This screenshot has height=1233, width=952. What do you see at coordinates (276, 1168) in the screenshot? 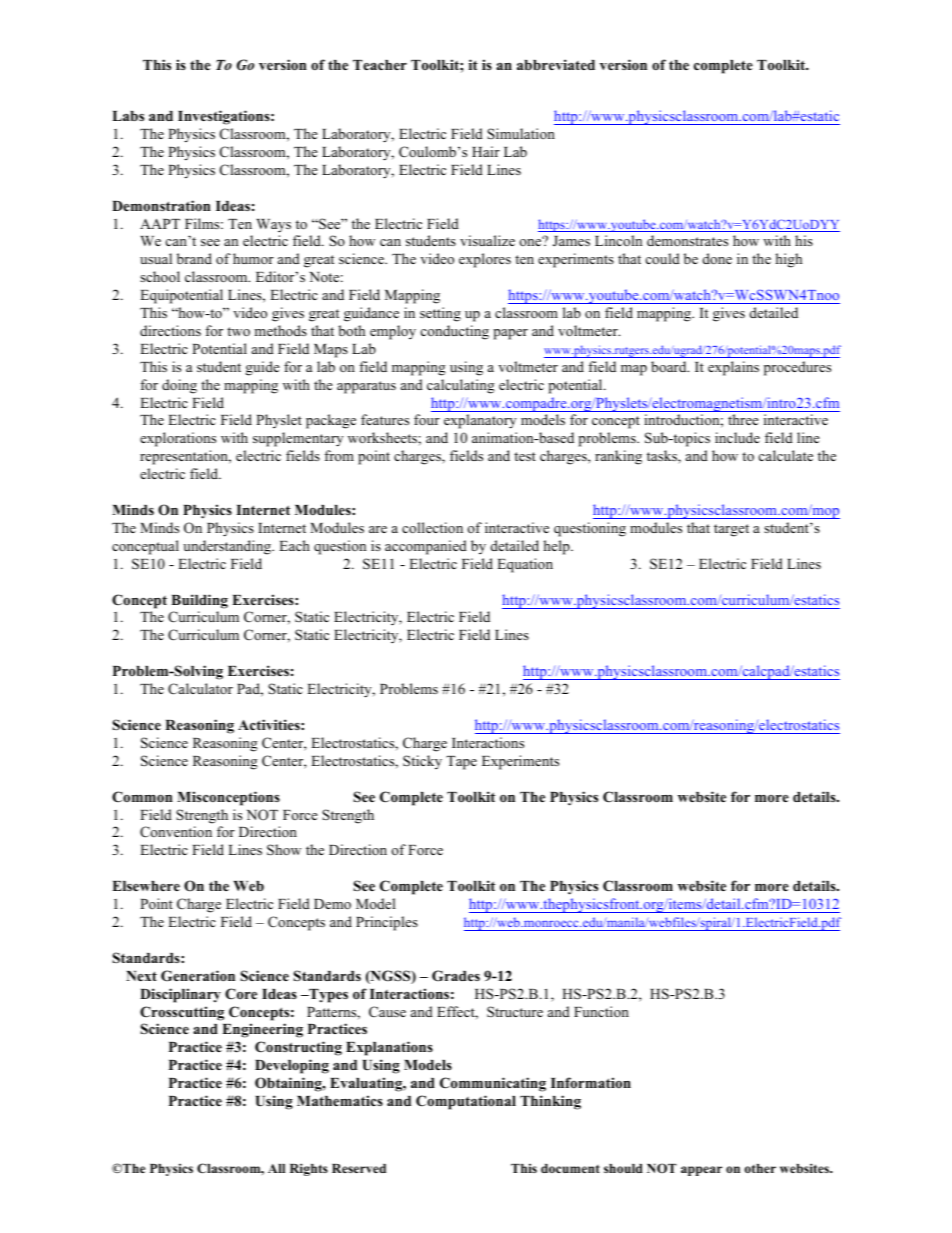
I see `All` at bounding box center [276, 1168].
